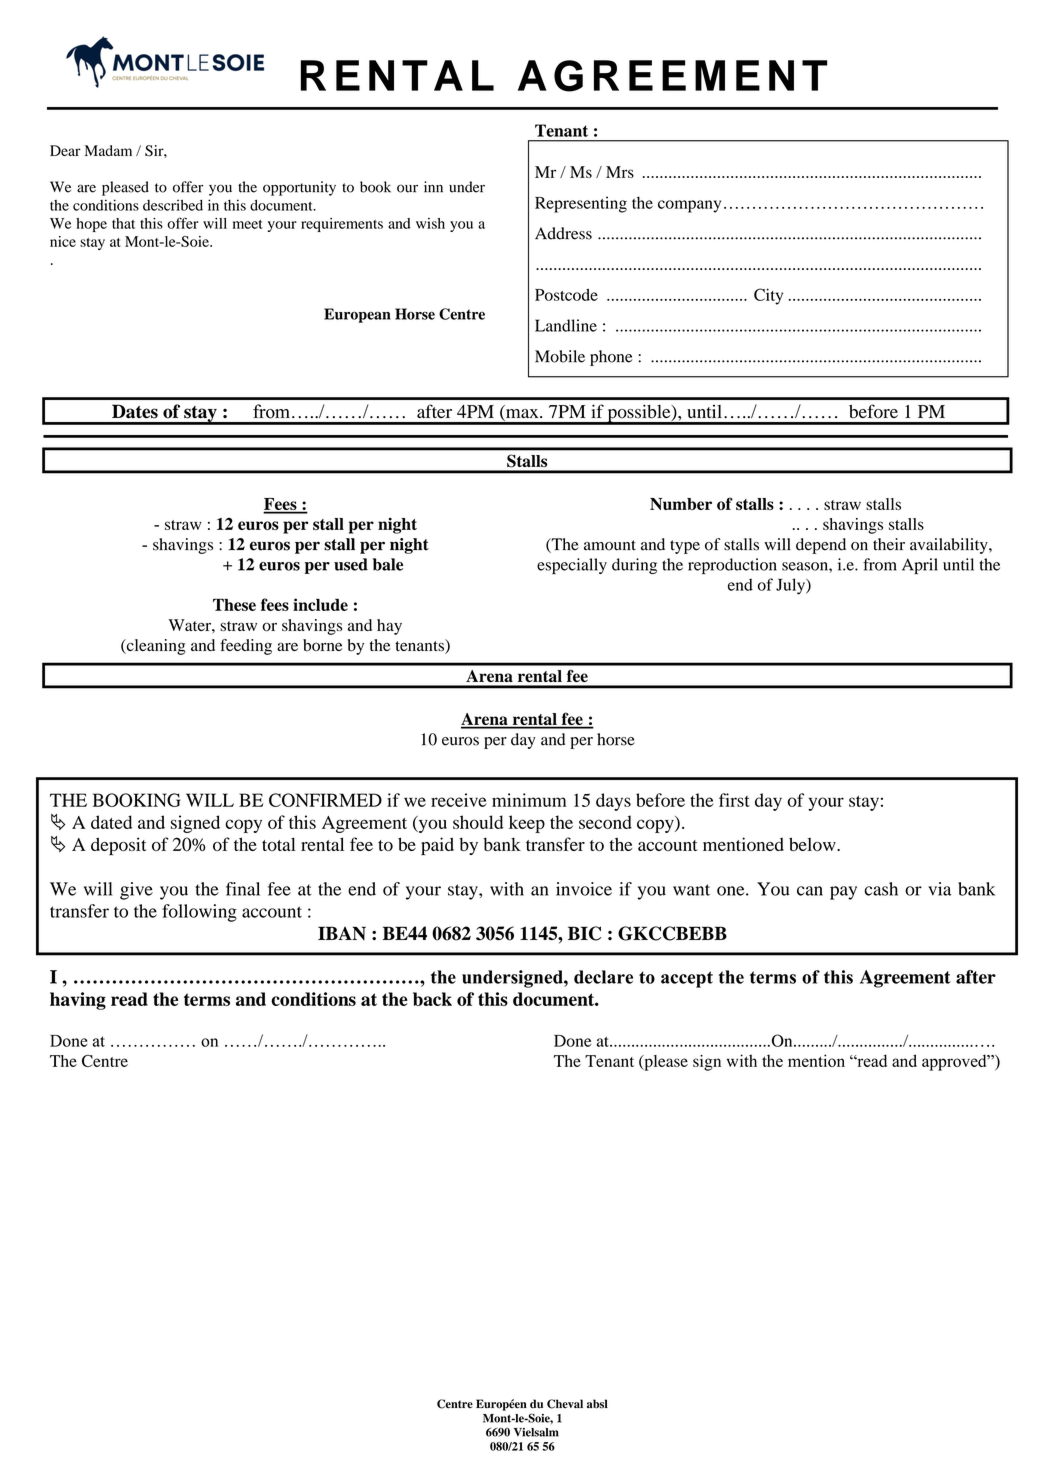 This screenshot has height=1478, width=1045. I want to click on Representing, so click(581, 204).
